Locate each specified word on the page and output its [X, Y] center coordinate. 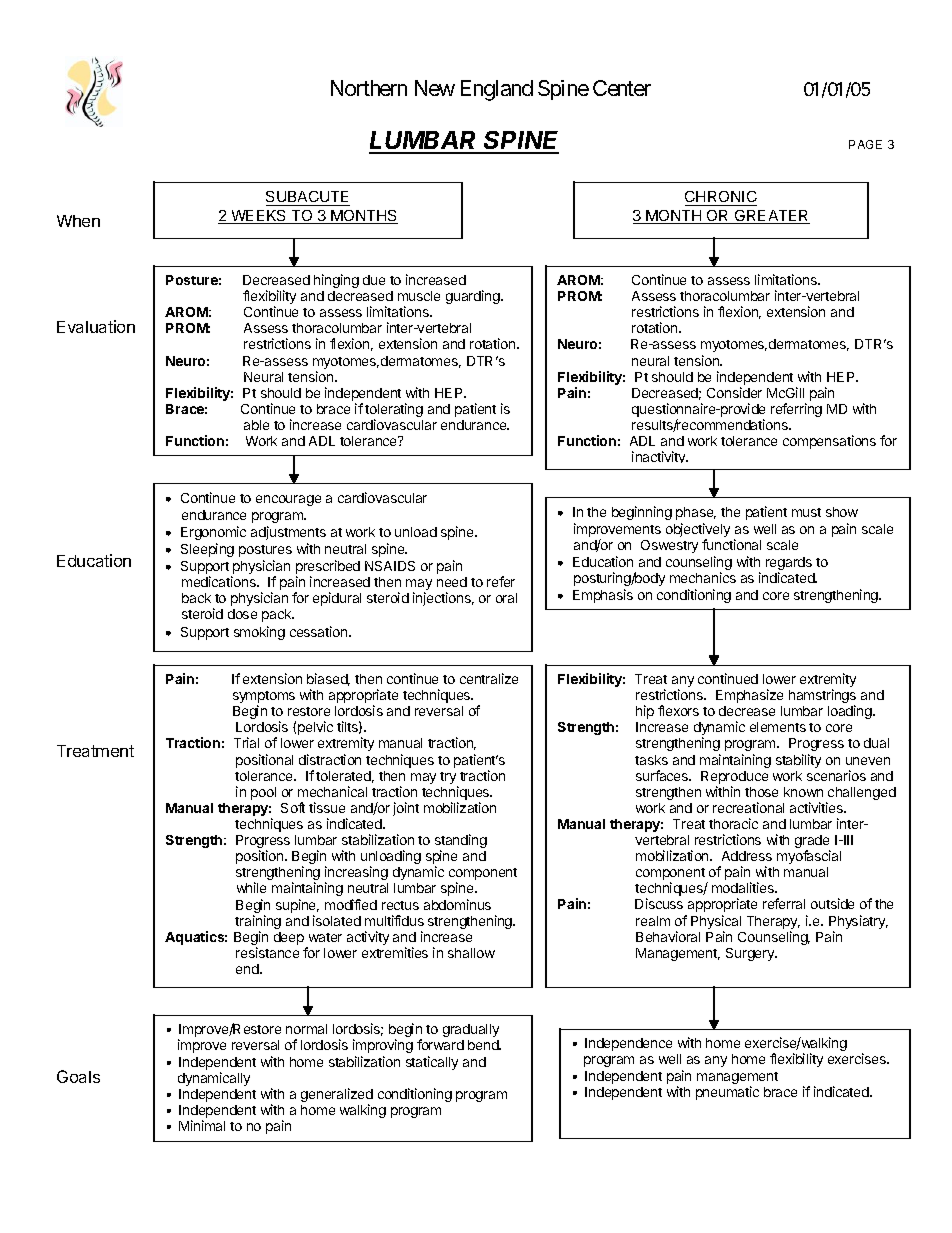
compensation [825, 442]
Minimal [202, 1125]
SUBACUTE [308, 198]
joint [406, 809]
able [256, 425]
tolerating [394, 411]
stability [798, 761]
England [497, 90]
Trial [246, 742]
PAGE [865, 144]
